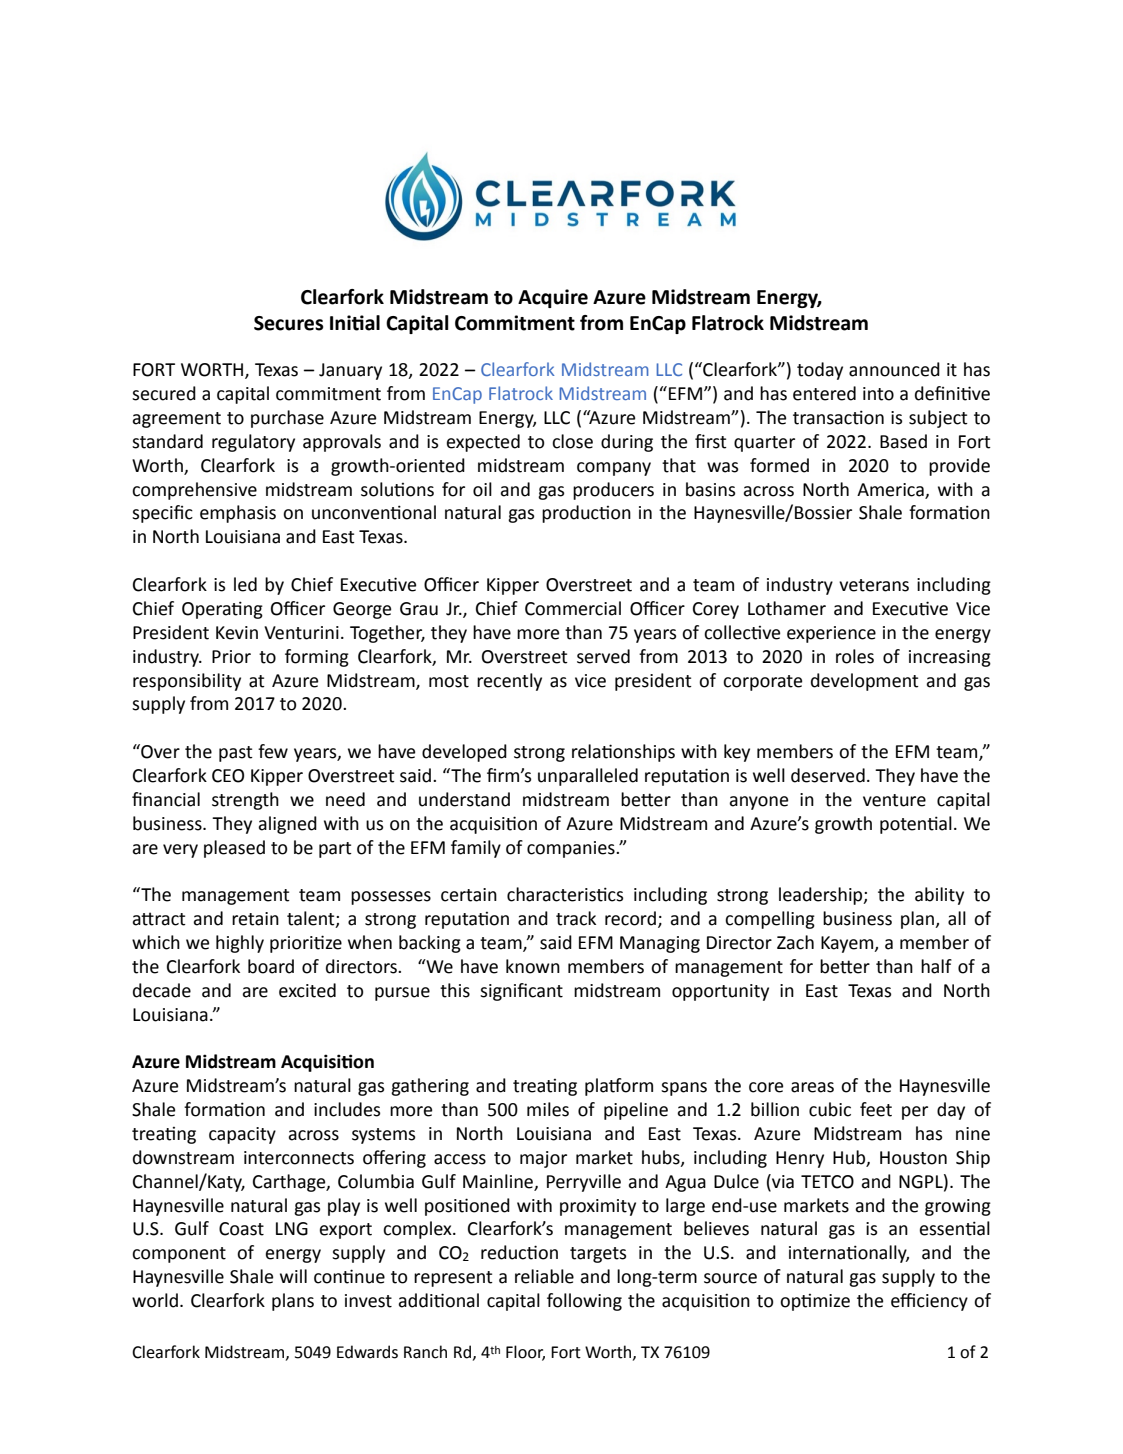 This screenshot has width=1123, height=1454. Describe the element at coordinates (894, 369) in the screenshot. I see `announced` at that location.
